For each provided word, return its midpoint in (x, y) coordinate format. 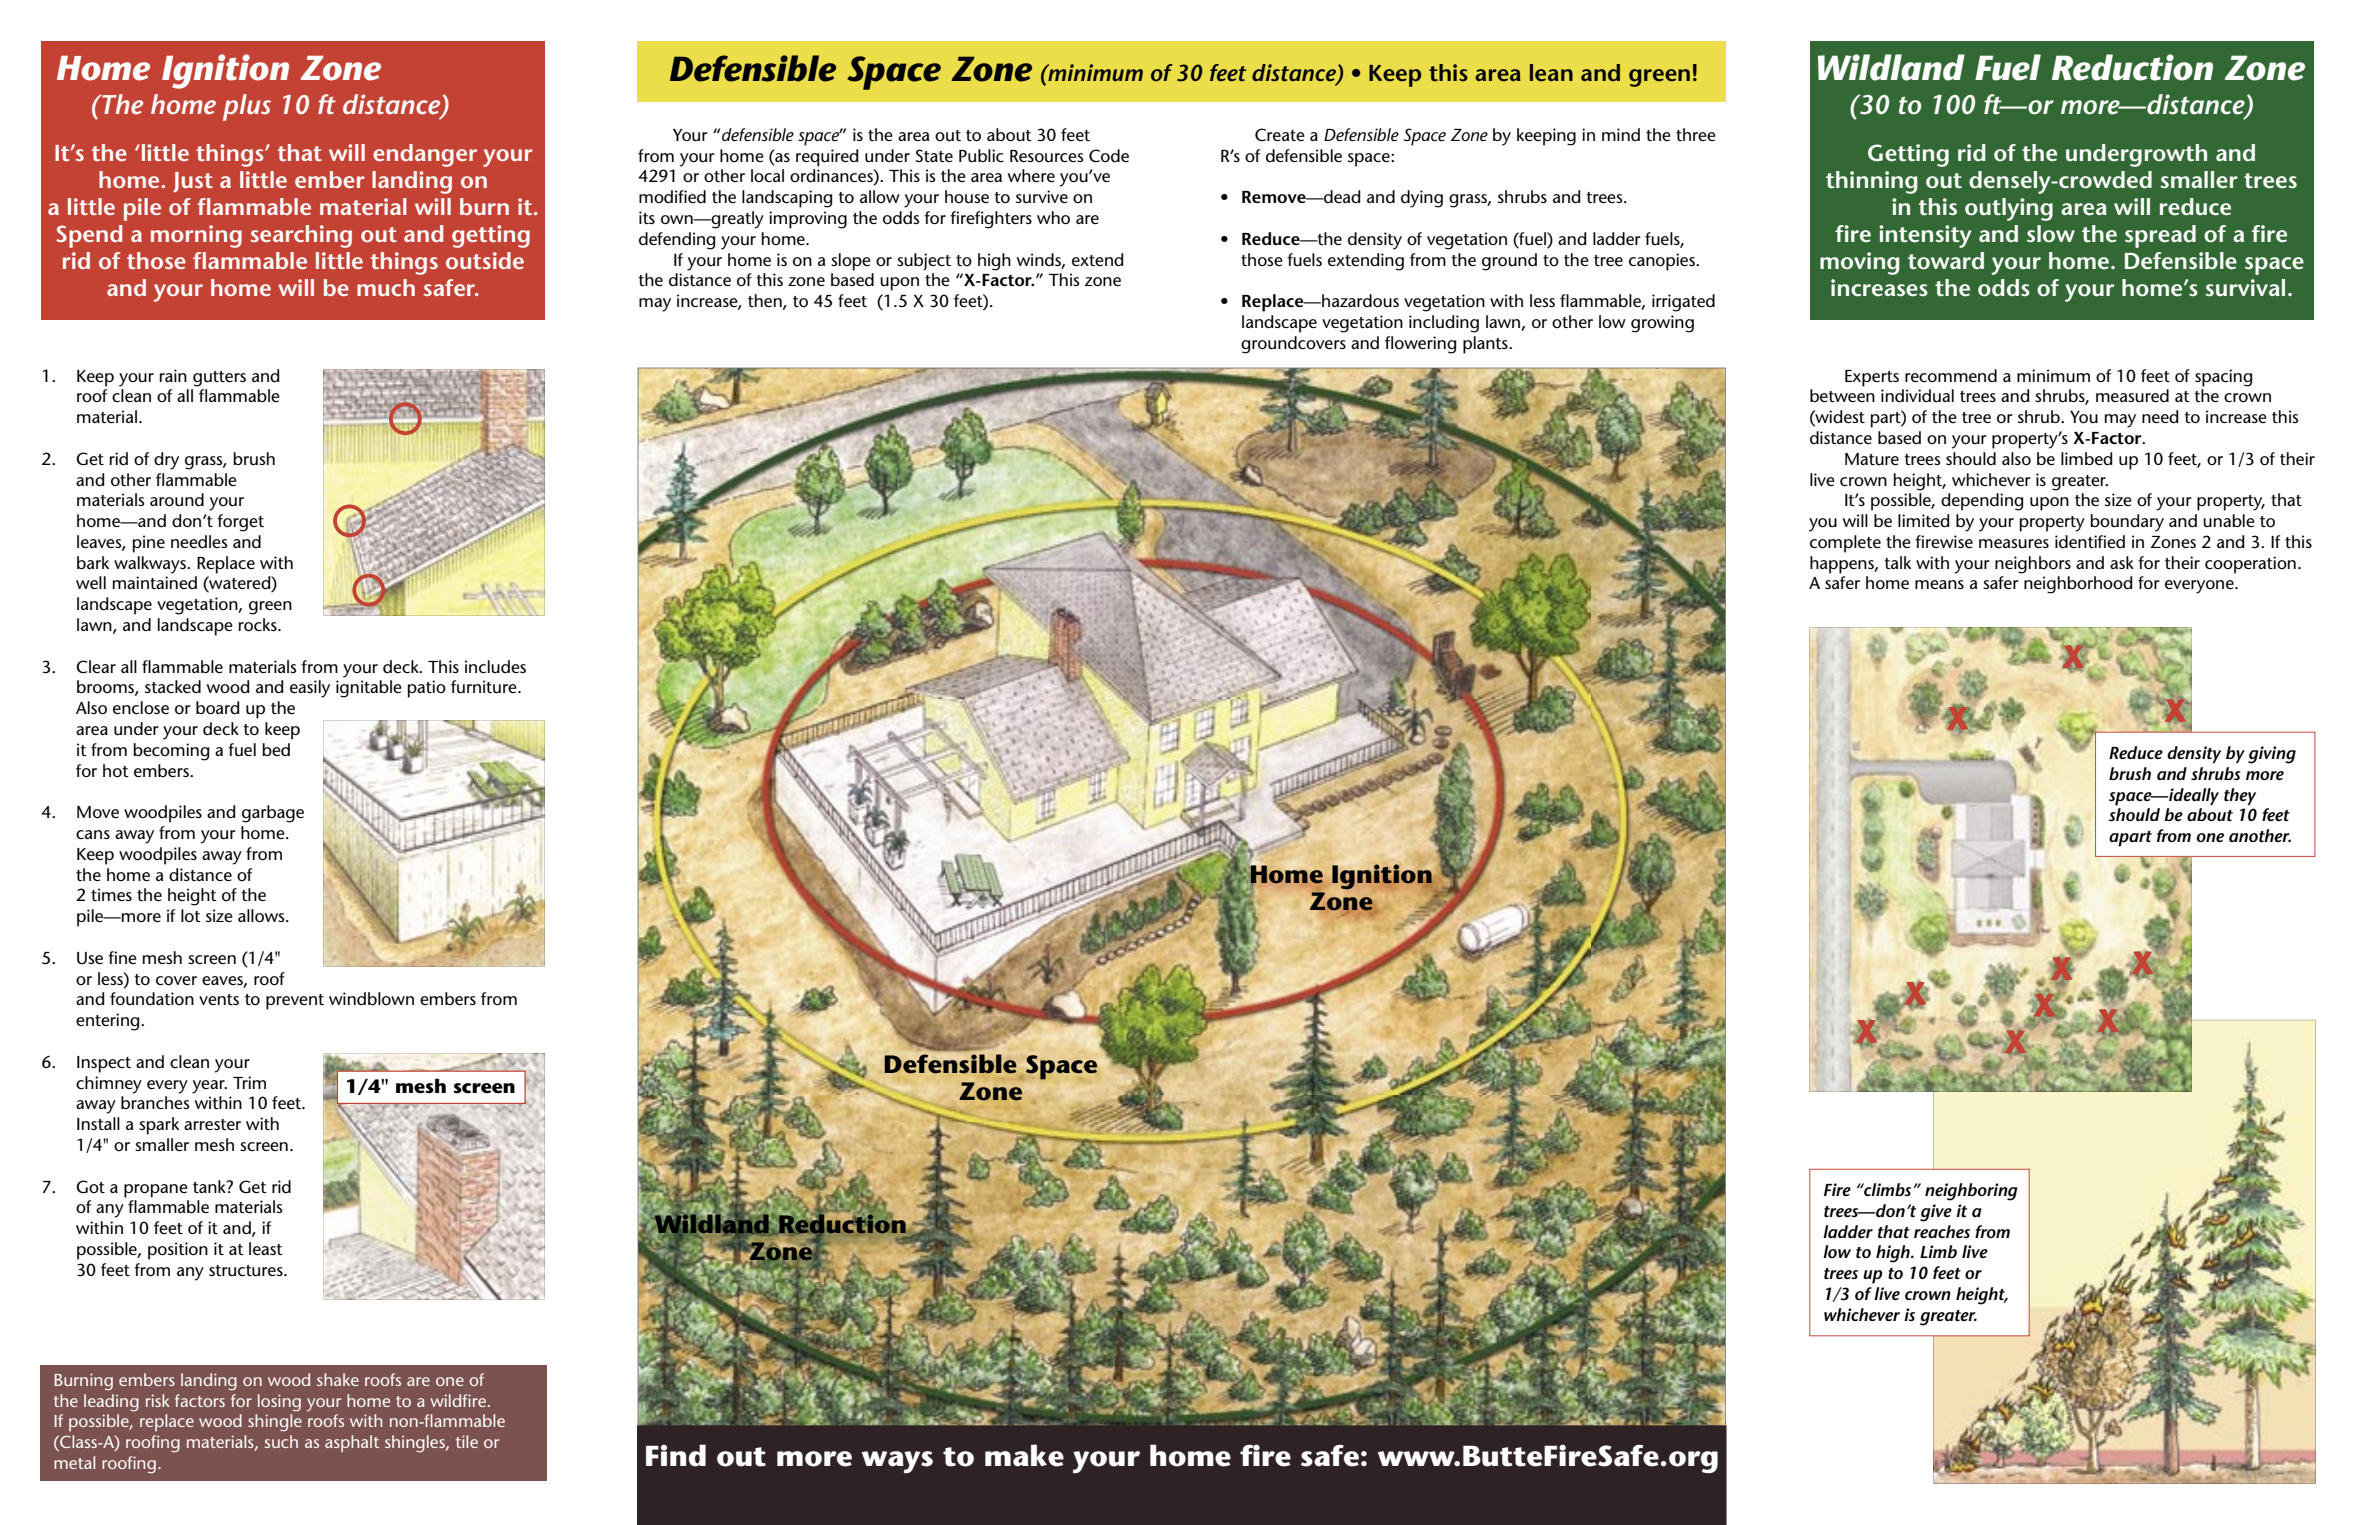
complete (1845, 544)
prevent (295, 1002)
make (1024, 1455)
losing (279, 1403)
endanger (425, 155)
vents (219, 999)
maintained (155, 582)
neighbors (2033, 565)
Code (1109, 155)
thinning (1872, 182)
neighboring (1971, 1192)
